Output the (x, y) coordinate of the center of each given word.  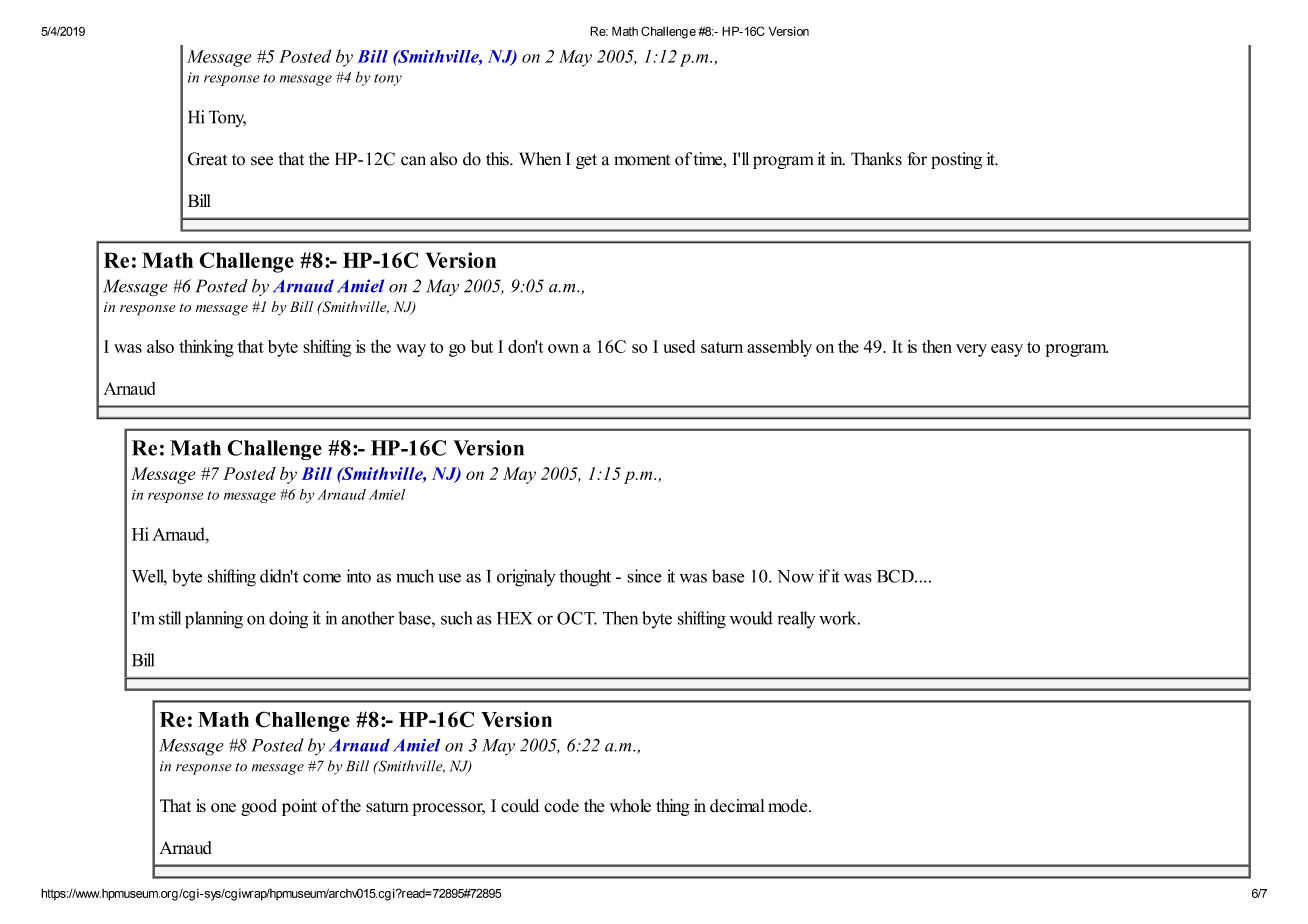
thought (585, 578)
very (971, 350)
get (586, 161)
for (917, 159)
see (262, 161)
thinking (206, 348)
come (322, 578)
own (563, 348)
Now (795, 576)
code (561, 806)
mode (789, 806)
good (259, 807)
